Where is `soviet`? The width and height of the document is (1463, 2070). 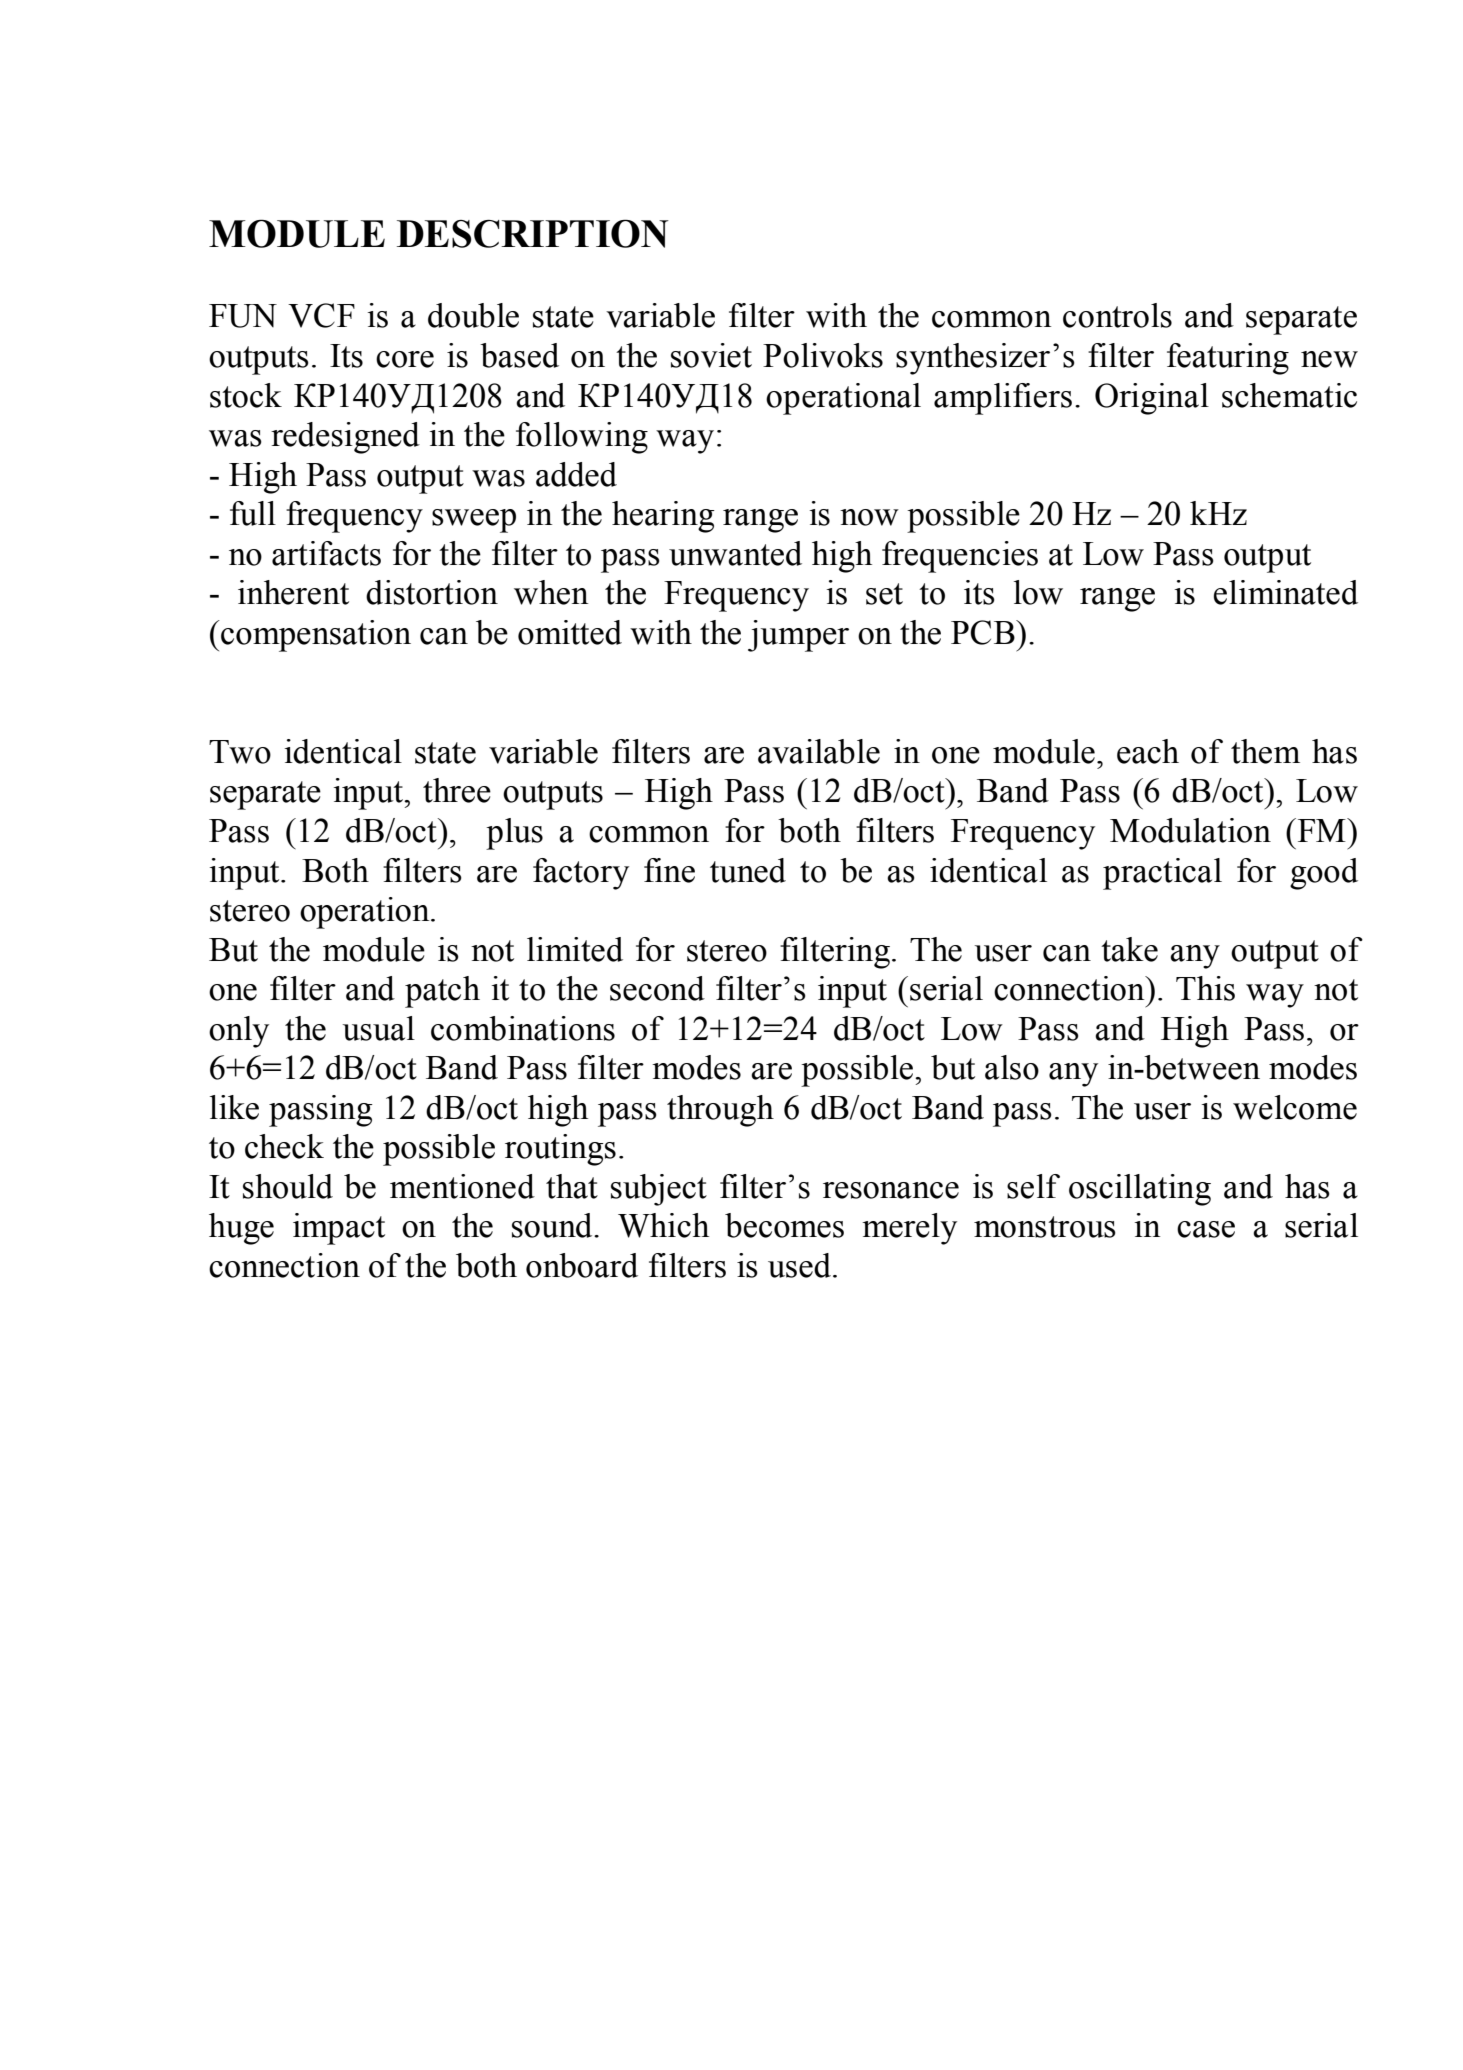 soviet is located at coordinates (711, 355).
